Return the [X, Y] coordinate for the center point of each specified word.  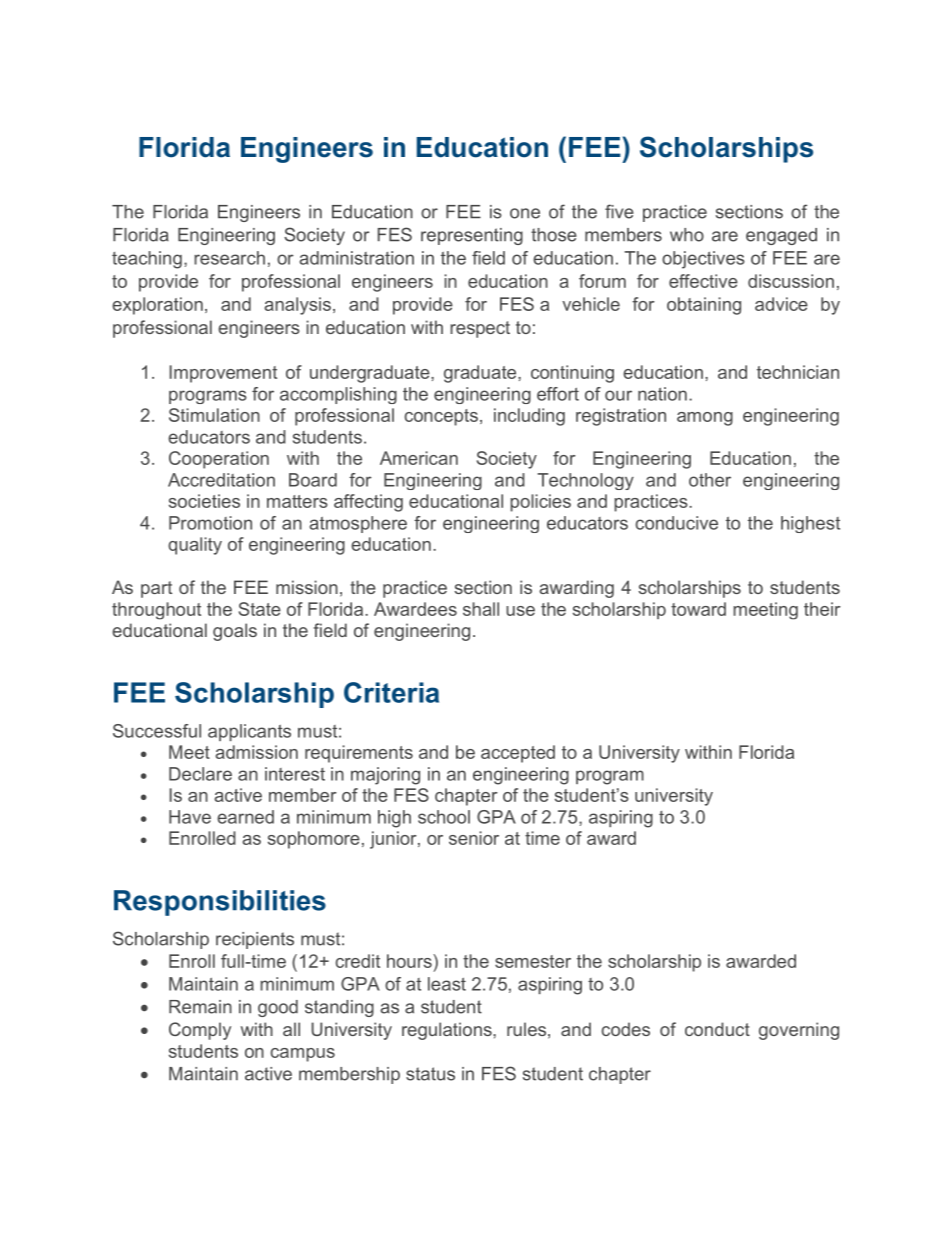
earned [245, 817]
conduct [717, 1029]
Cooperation [219, 460]
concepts [441, 417]
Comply [200, 1031]
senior [474, 838]
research [229, 258]
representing [472, 236]
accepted [518, 754]
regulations [448, 1031]
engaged [781, 236]
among [705, 419]
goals [235, 632]
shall [481, 609]
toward [698, 609]
